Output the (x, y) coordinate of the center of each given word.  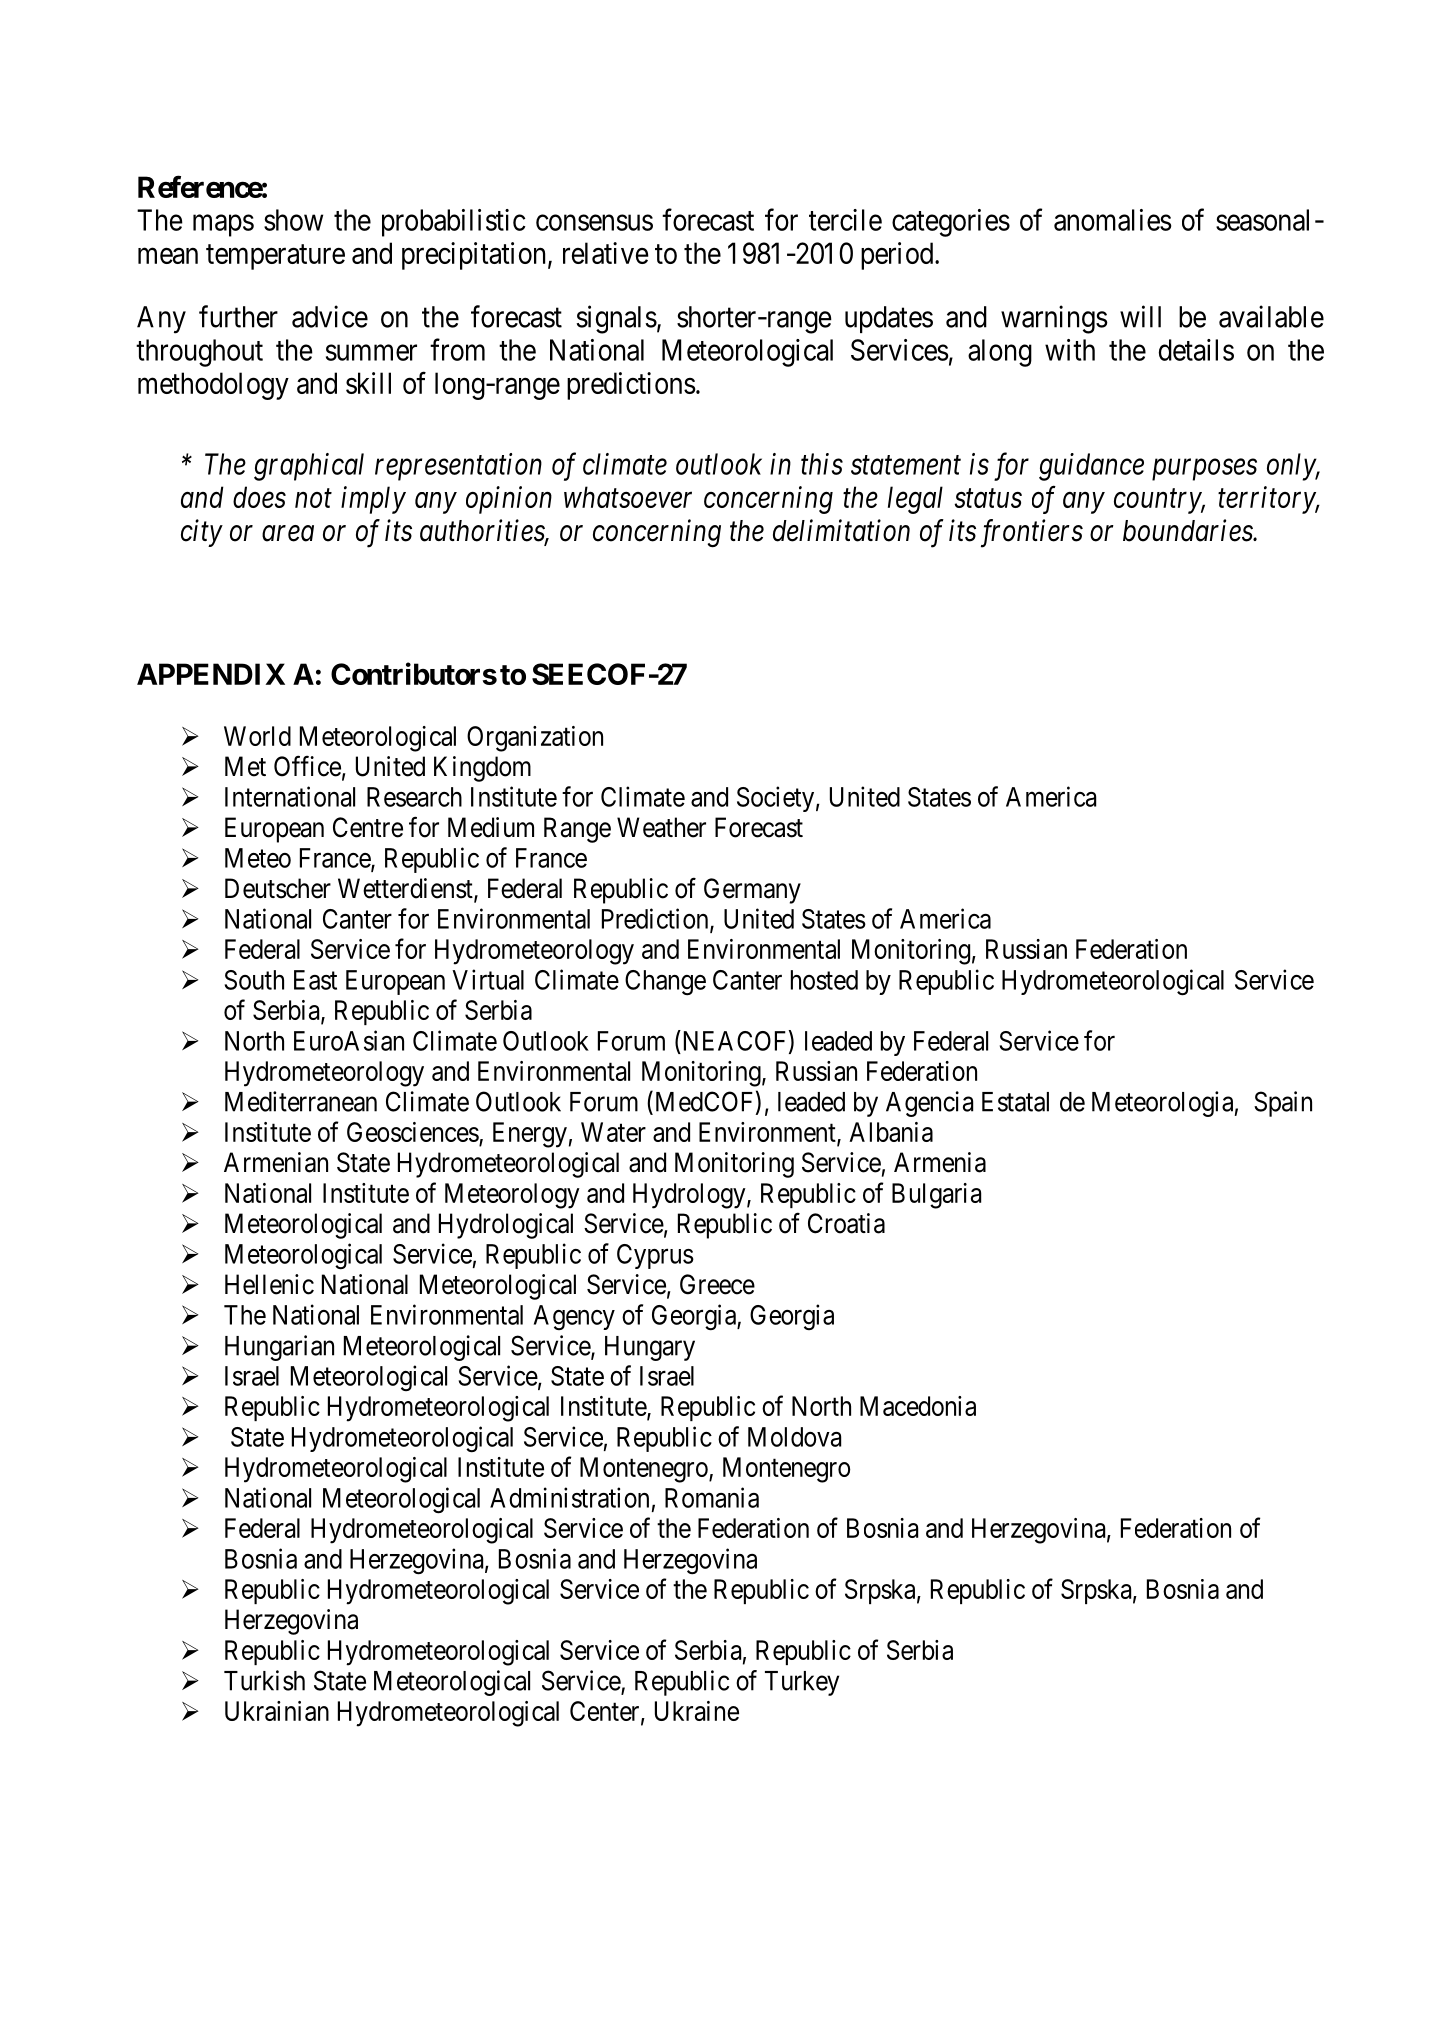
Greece (717, 1284)
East (315, 980)
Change (665, 983)
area (288, 534)
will (1140, 316)
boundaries (1188, 530)
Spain (1283, 1104)
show (293, 220)
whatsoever (628, 497)
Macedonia (918, 1406)
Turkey (802, 1683)
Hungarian (279, 1348)
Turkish (264, 1680)
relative (606, 253)
